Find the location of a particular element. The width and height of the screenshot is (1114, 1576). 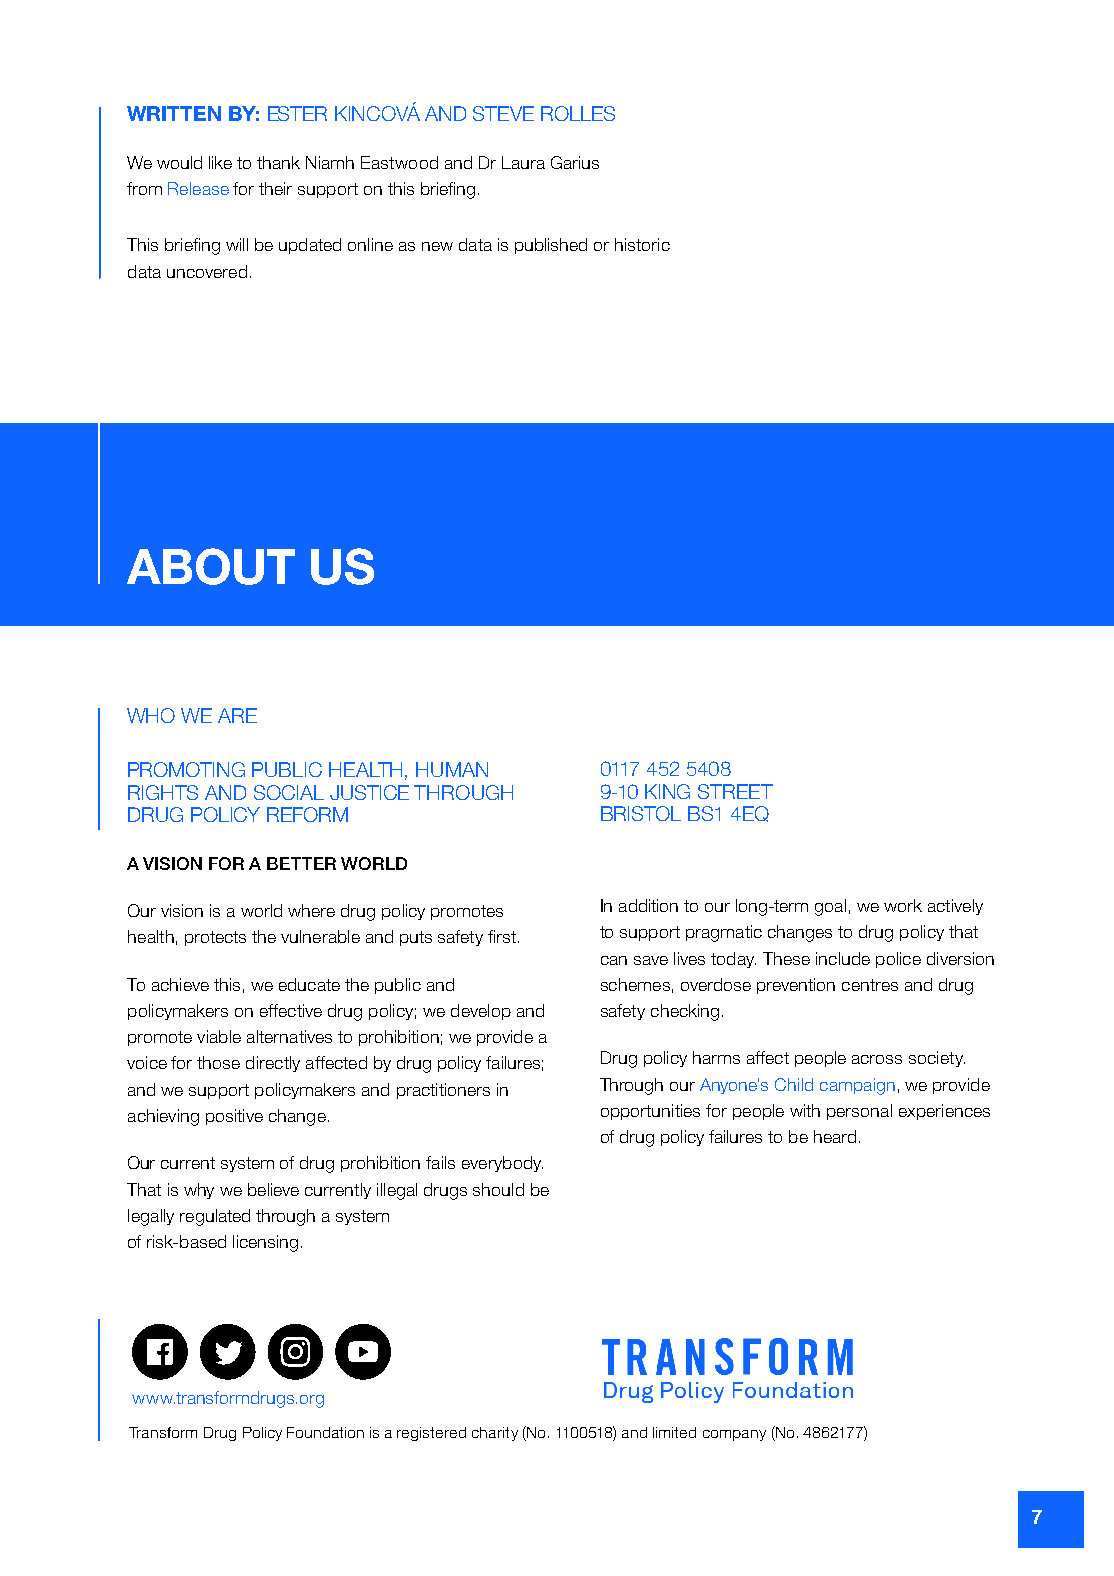

uncovered is located at coordinates (207, 271).
